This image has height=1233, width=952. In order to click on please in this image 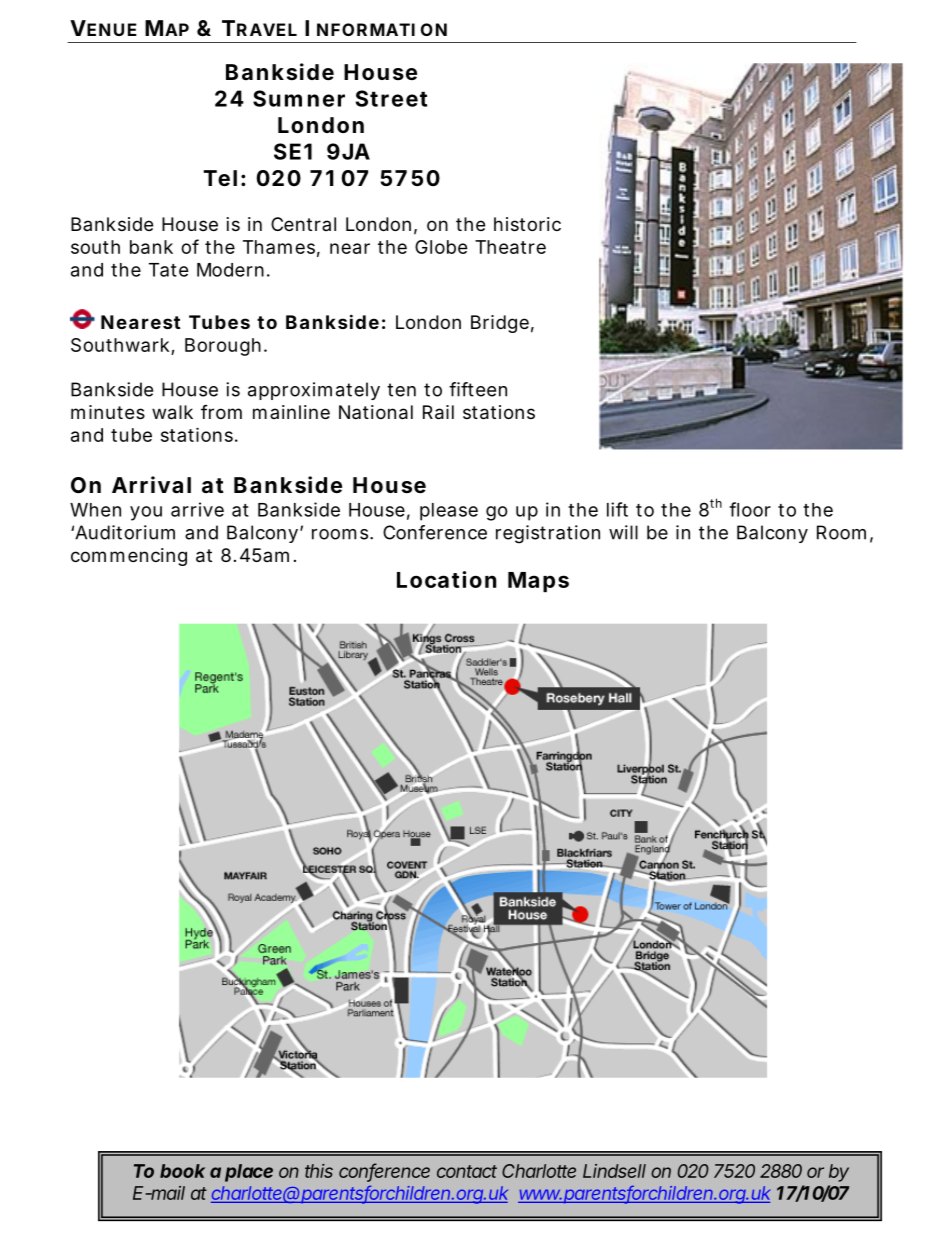, I will do `click(449, 512)`.
